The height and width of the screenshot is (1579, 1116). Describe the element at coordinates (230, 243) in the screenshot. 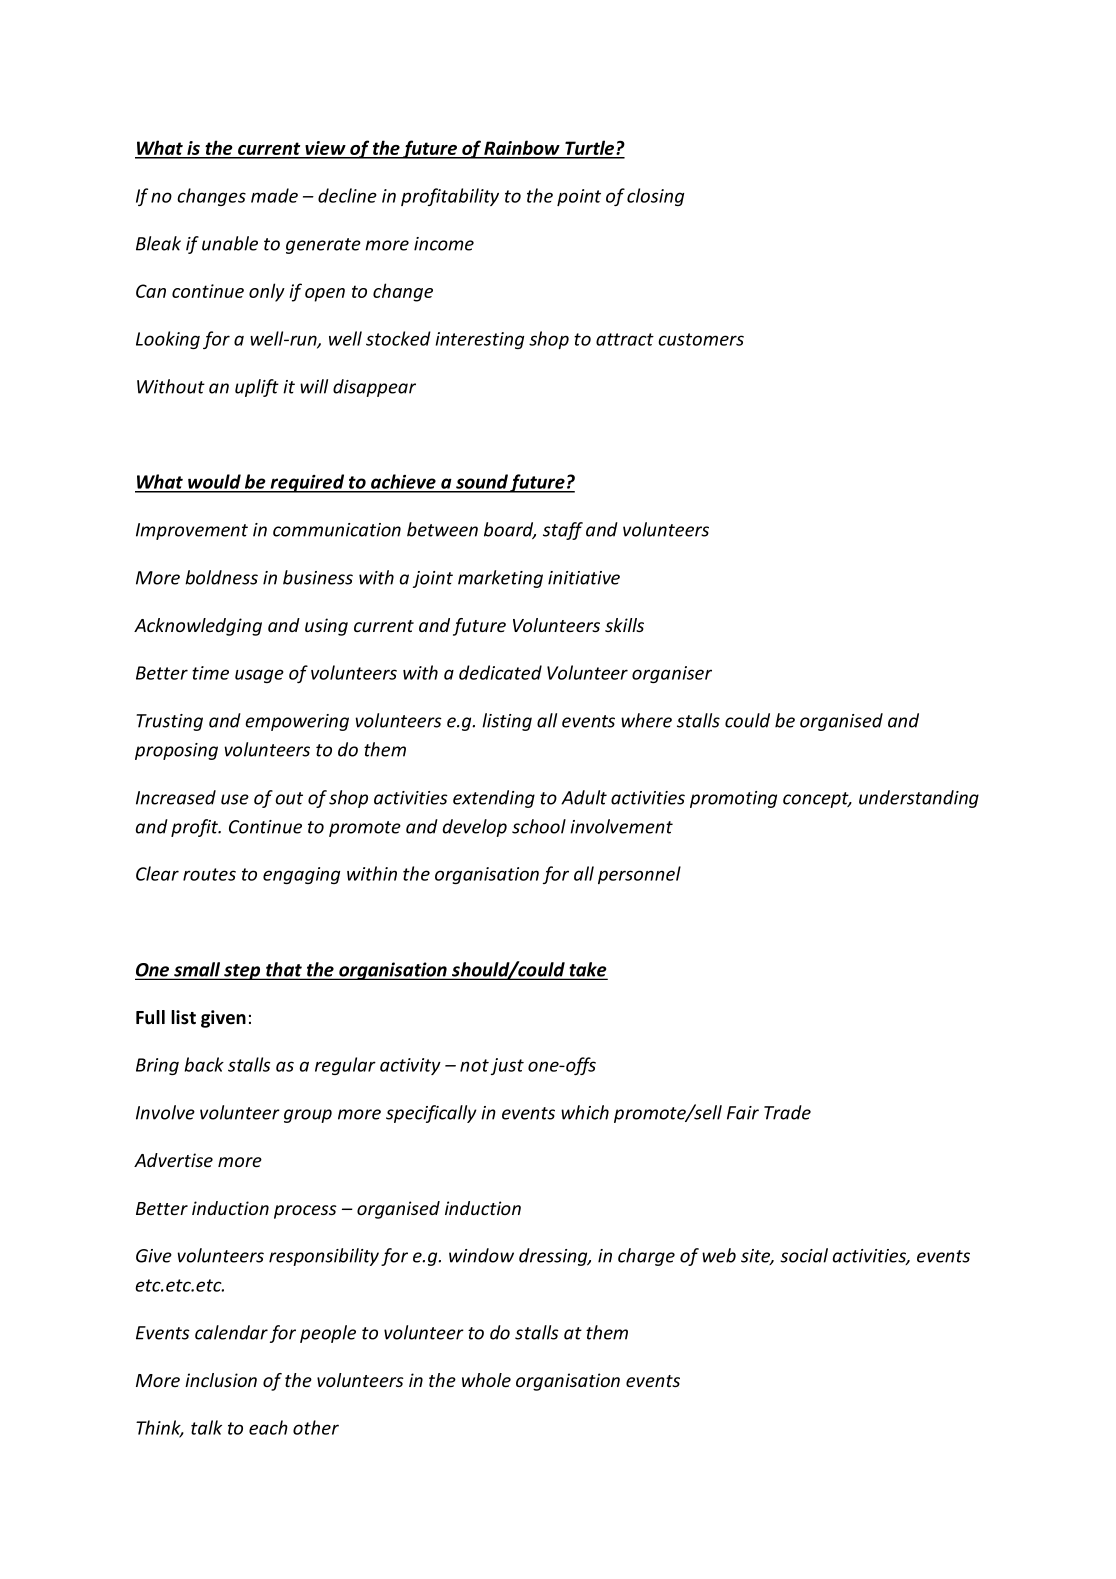

I see `unable` at that location.
